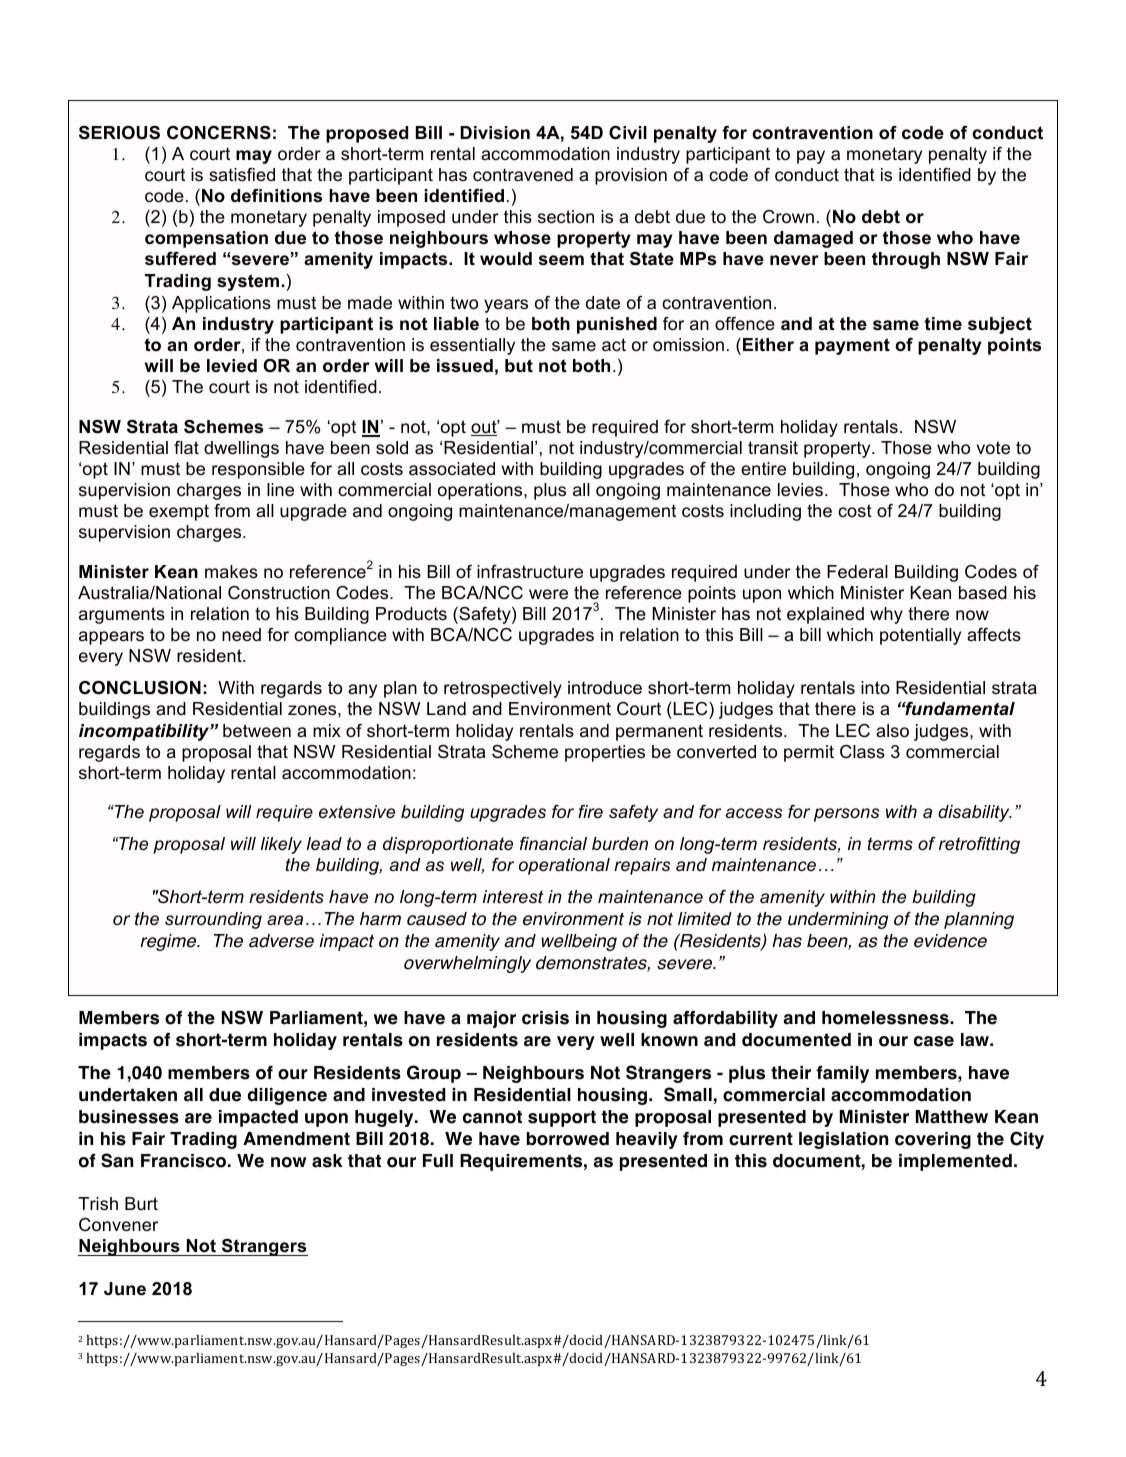  What do you see at coordinates (605, 688) in the document?
I see `introduce` at bounding box center [605, 688].
